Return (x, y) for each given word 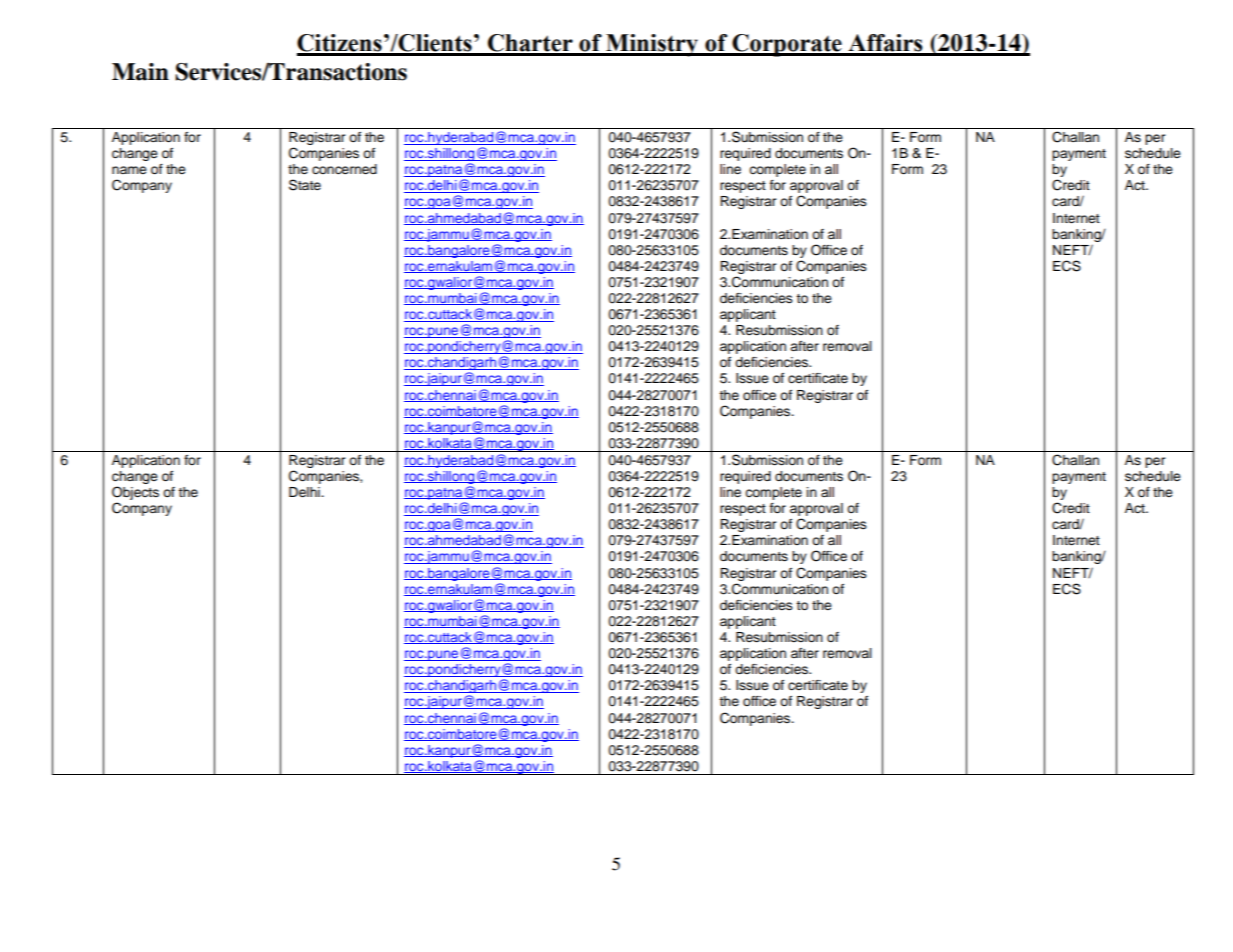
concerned (344, 169)
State (305, 185)
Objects (135, 493)
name (129, 170)
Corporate (787, 45)
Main (140, 72)
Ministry (652, 45)
